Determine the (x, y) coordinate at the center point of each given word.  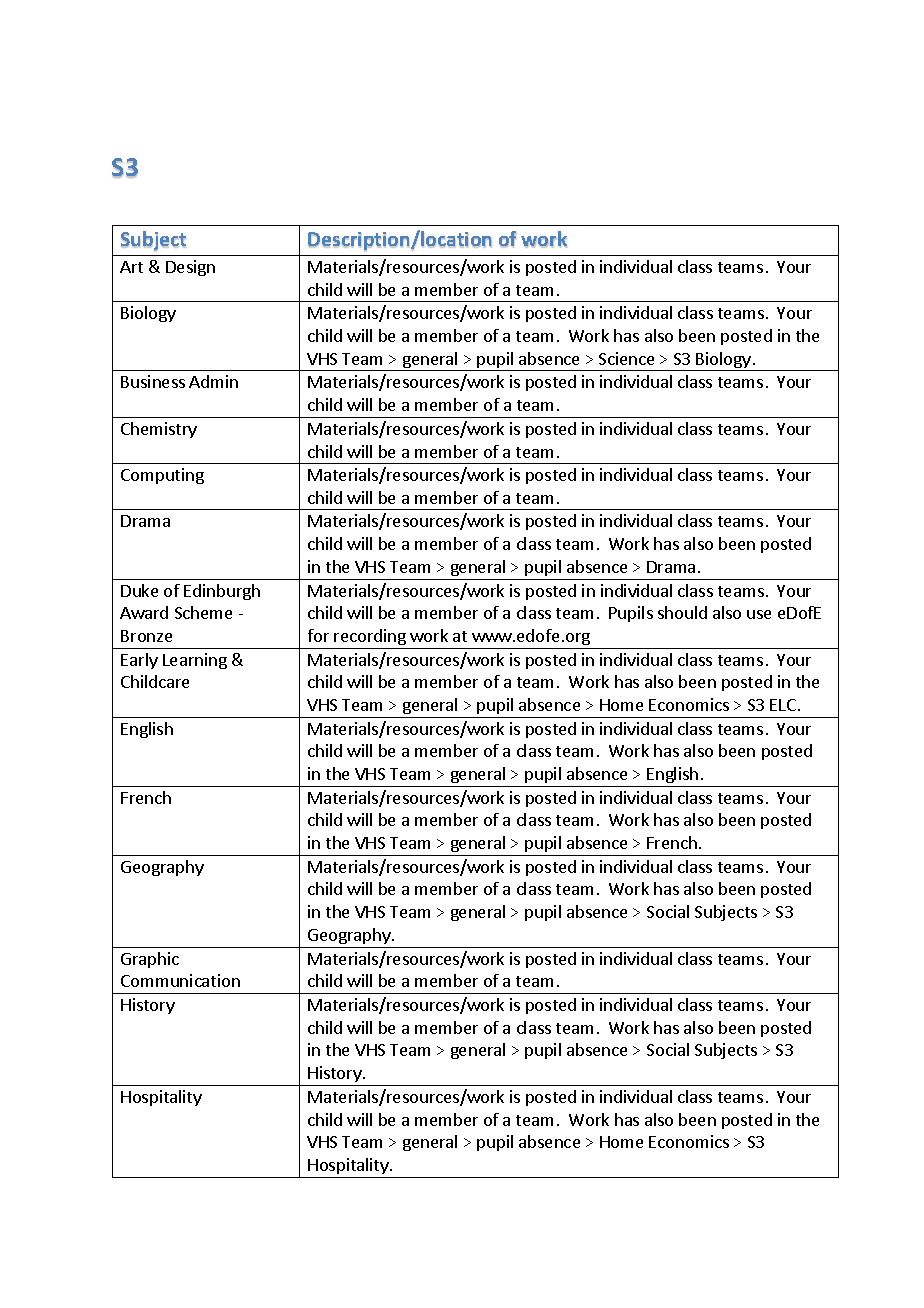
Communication (180, 980)
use (759, 614)
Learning (195, 661)
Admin (213, 381)
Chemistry (159, 430)
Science (626, 358)
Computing (162, 476)
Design (190, 268)
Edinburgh (222, 592)
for (318, 635)
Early (139, 661)
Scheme (203, 612)
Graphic (150, 960)
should (682, 612)
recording (370, 637)
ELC (783, 705)
